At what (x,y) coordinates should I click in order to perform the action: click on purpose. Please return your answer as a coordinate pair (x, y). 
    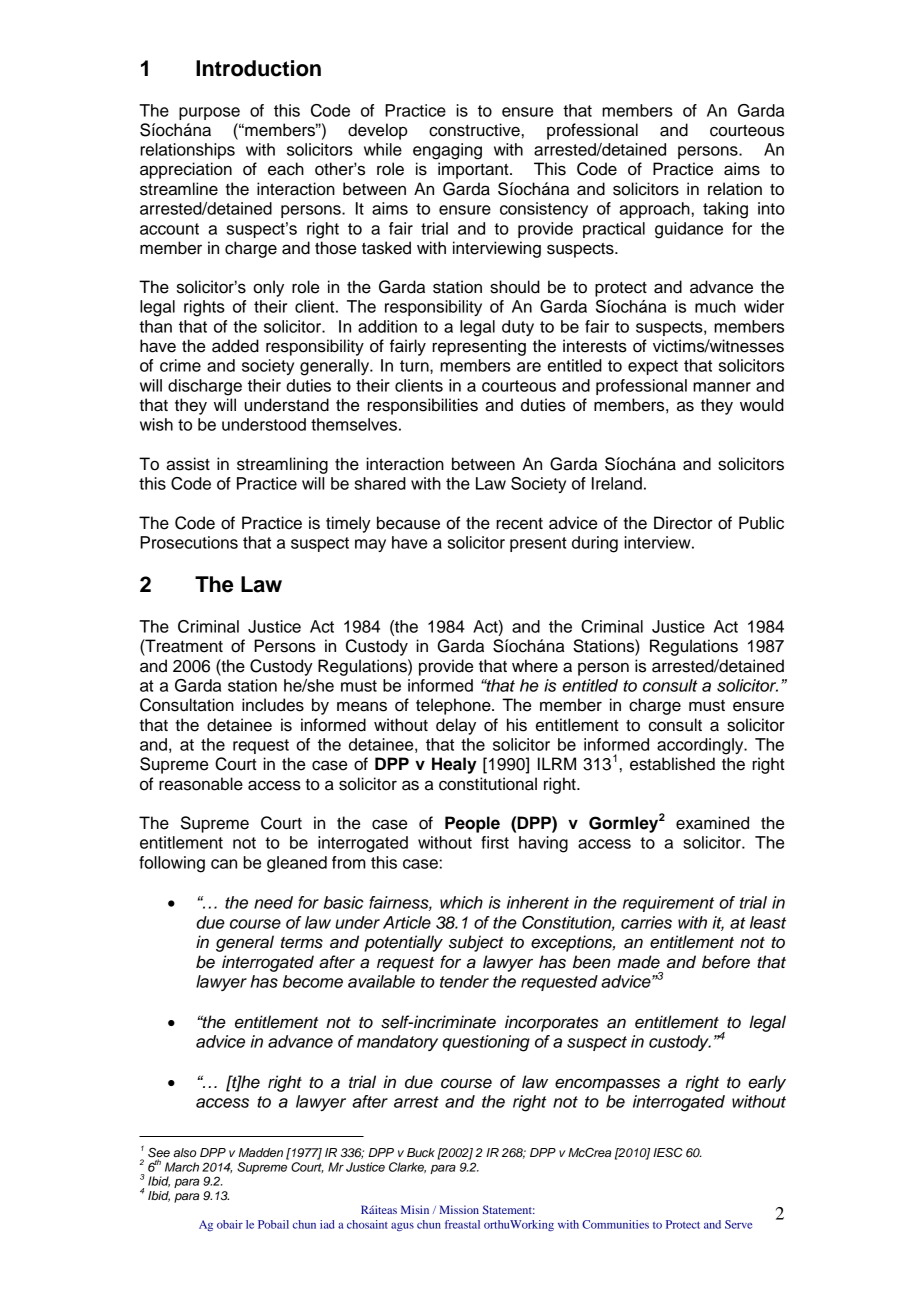
    Looking at the image, I should click on (209, 113).
